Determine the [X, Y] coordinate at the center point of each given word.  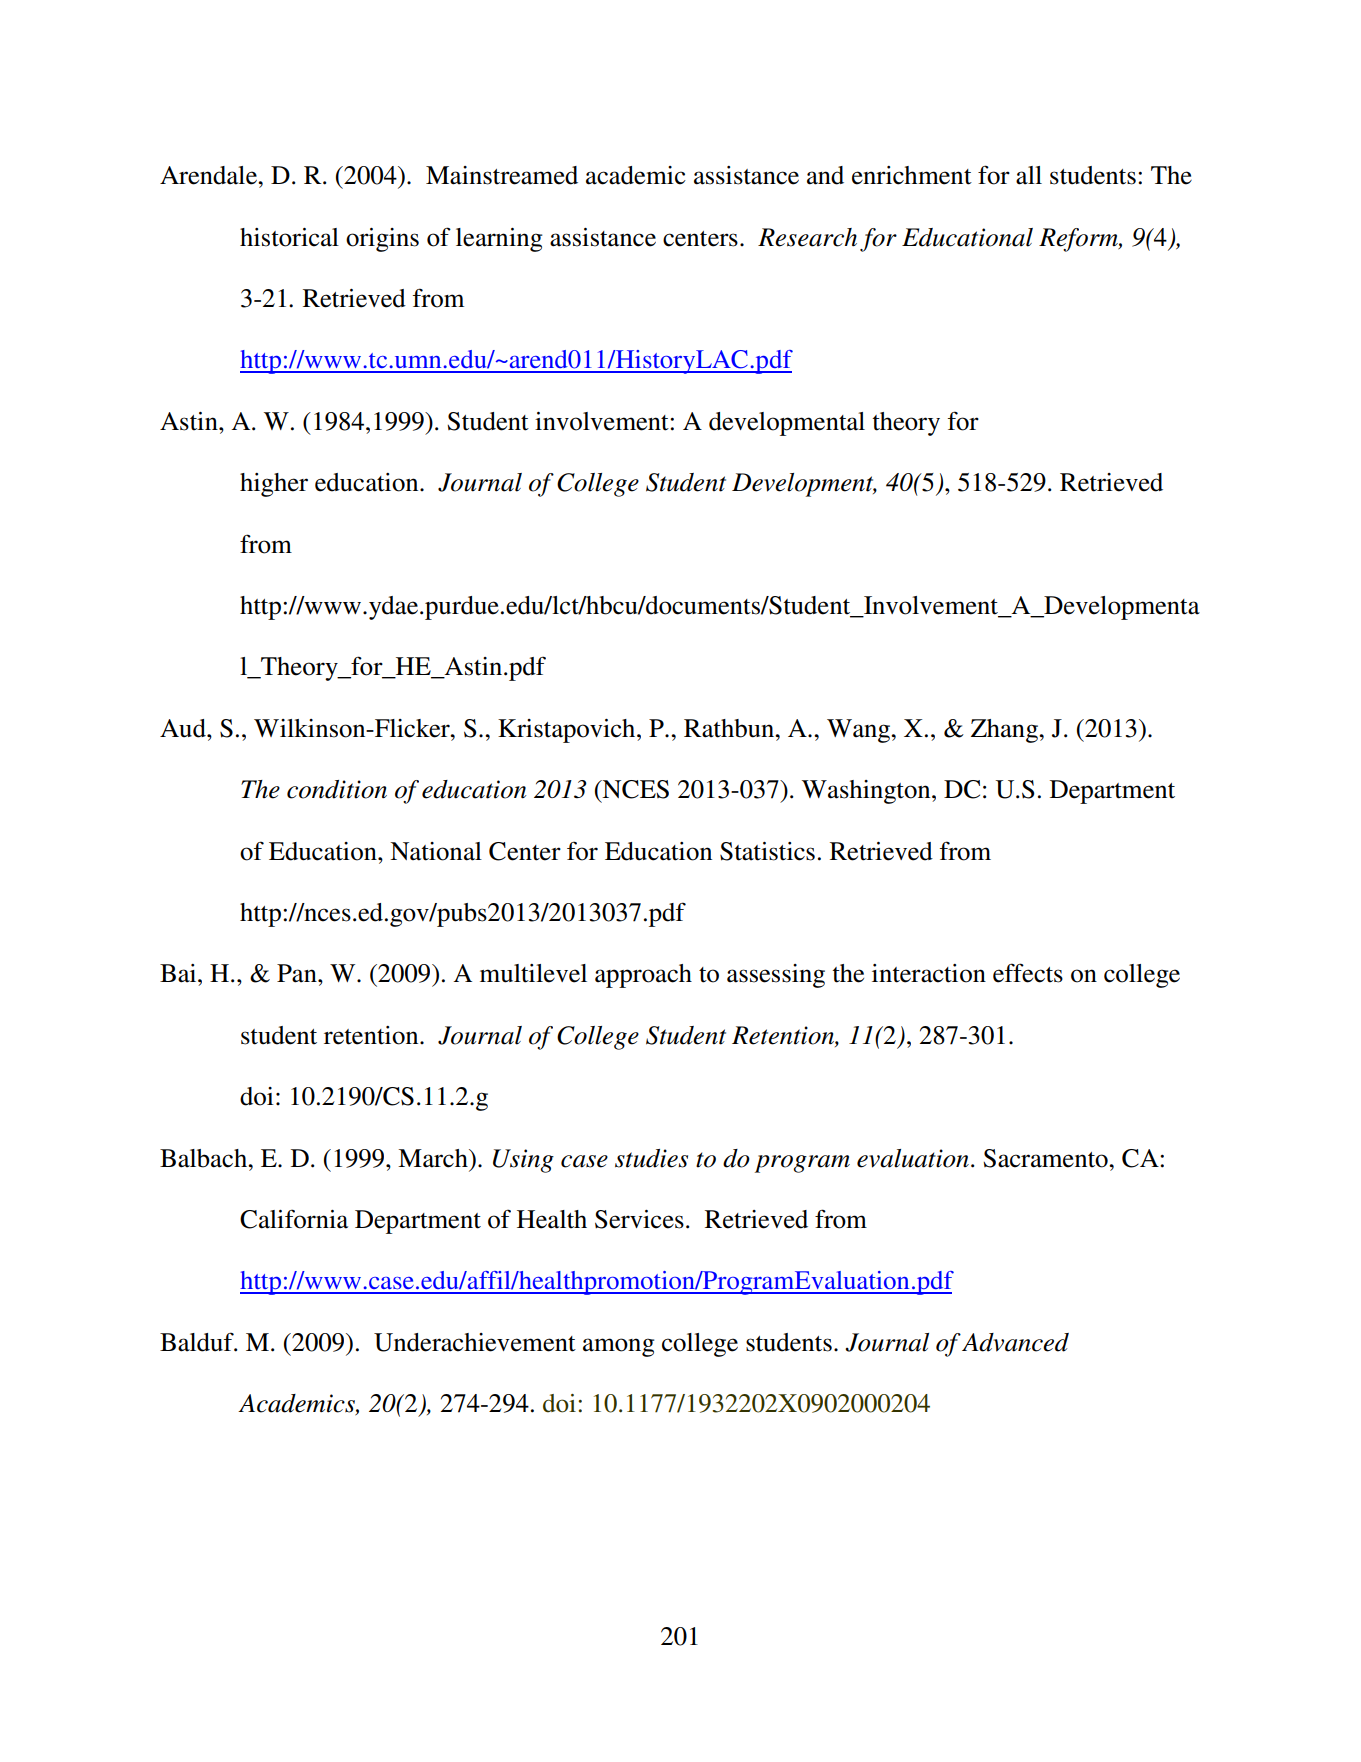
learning [499, 240]
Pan [298, 973]
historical [289, 237]
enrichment [912, 175]
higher [274, 485]
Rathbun [730, 728]
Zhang [1006, 731]
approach [643, 976]
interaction [929, 973]
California [294, 1219]
